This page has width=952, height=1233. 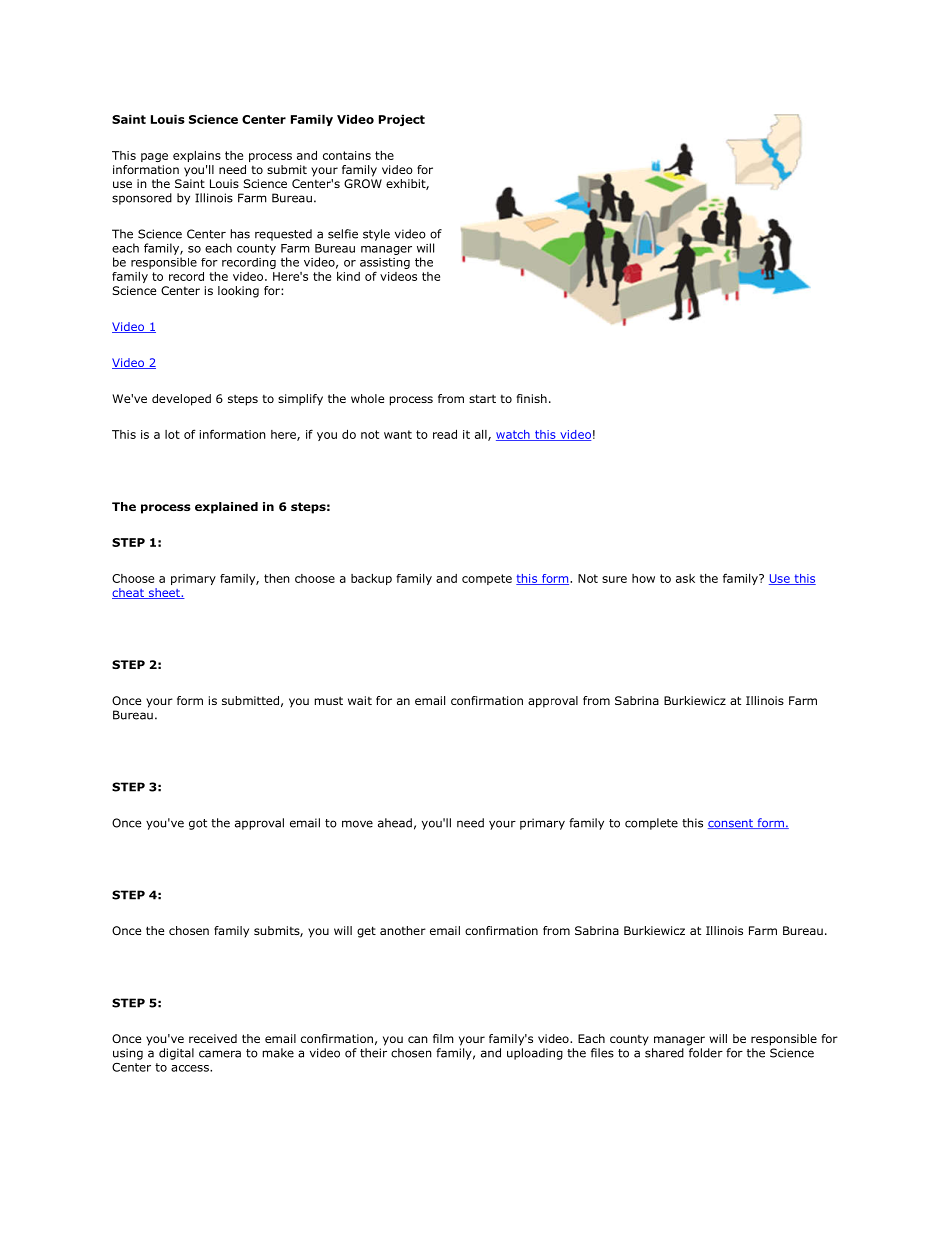 I want to click on compete, so click(x=487, y=579).
